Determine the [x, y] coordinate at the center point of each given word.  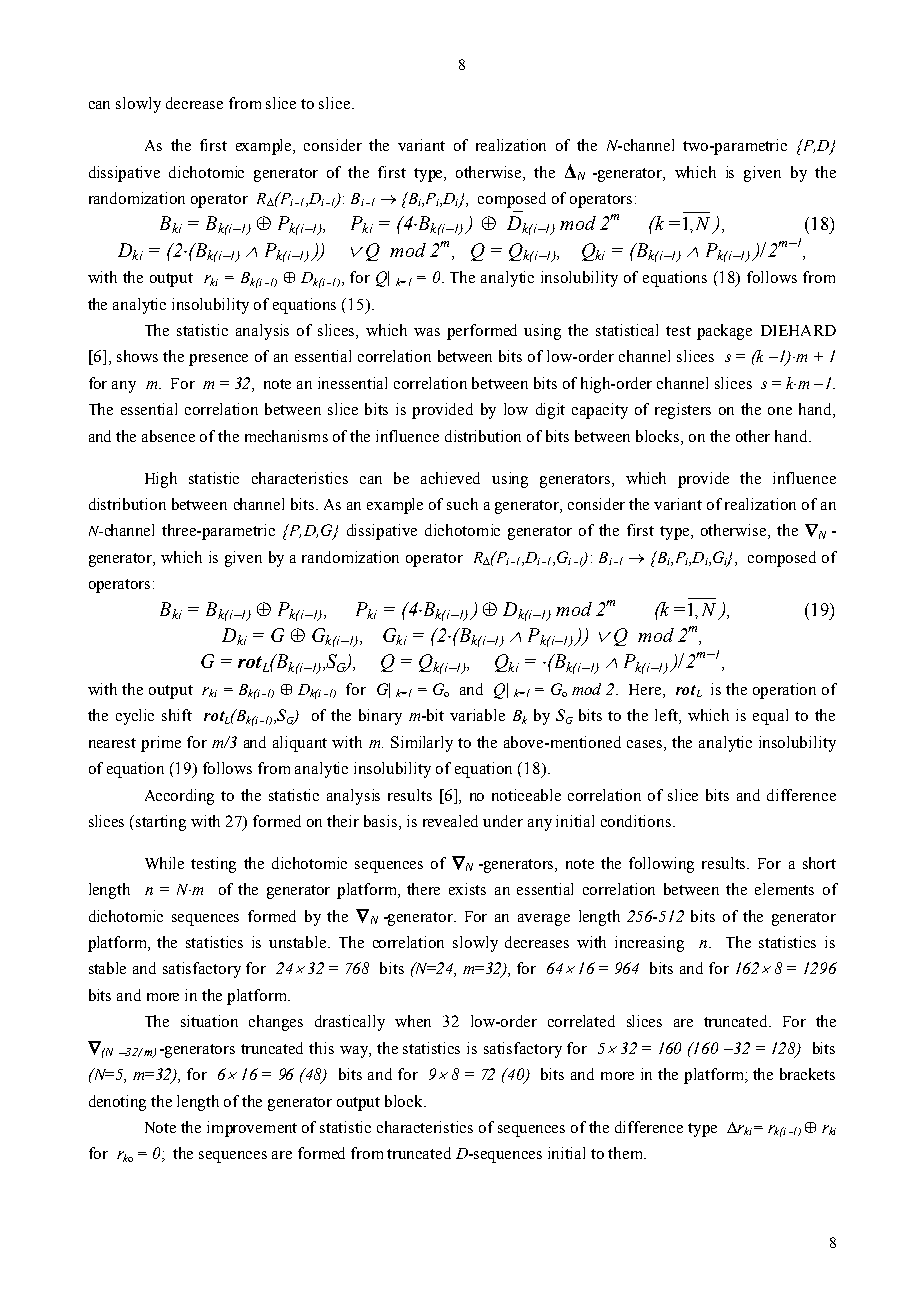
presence [218, 360]
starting [161, 823]
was [427, 332]
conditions [637, 821]
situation [209, 1021]
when [413, 1021]
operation [784, 691]
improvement [252, 1129]
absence [168, 436]
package [724, 332]
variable [477, 715]
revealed [450, 821]
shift [177, 715]
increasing [649, 944]
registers [683, 411]
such [462, 504]
